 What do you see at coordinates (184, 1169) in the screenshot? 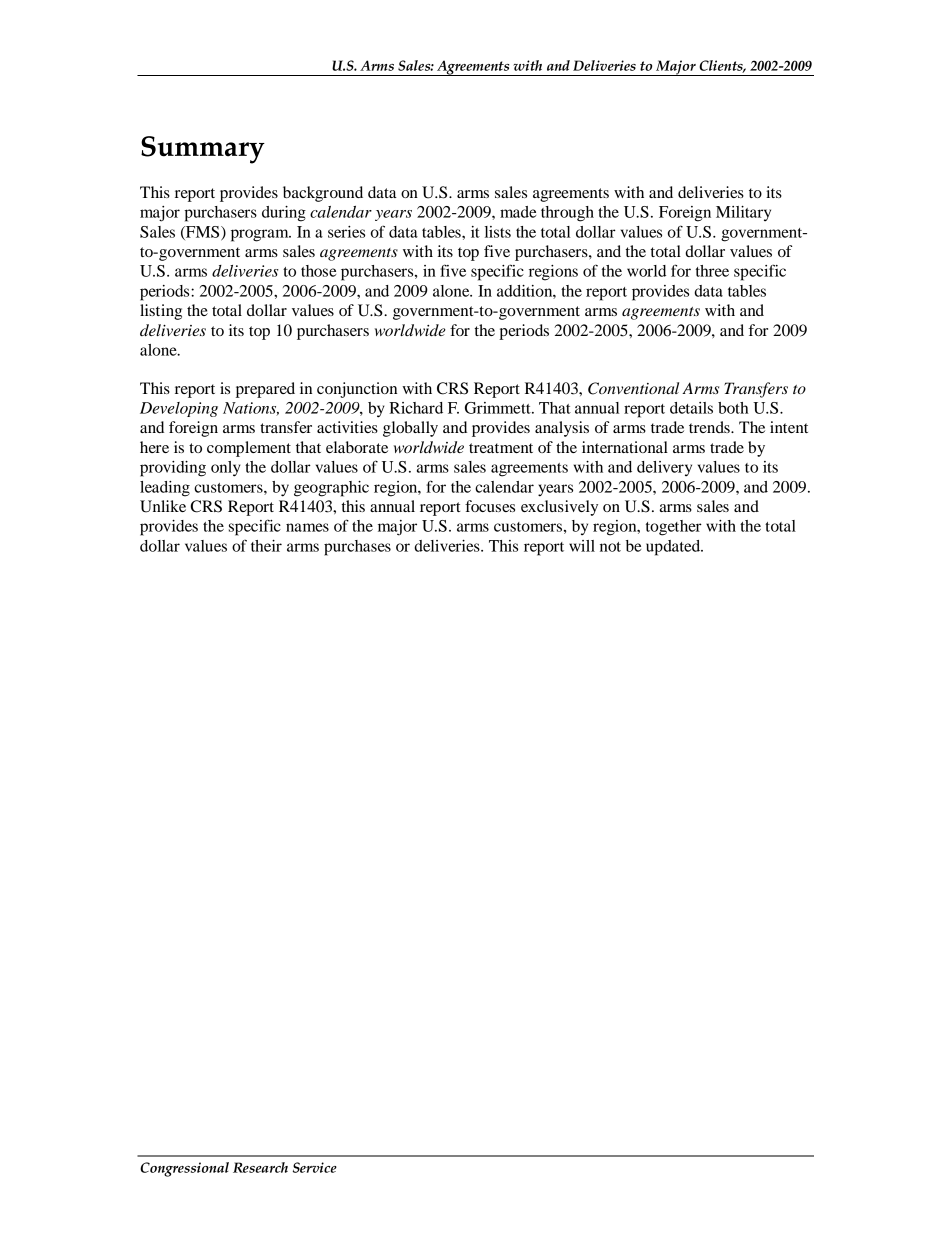
I see `Congressional` at bounding box center [184, 1169].
